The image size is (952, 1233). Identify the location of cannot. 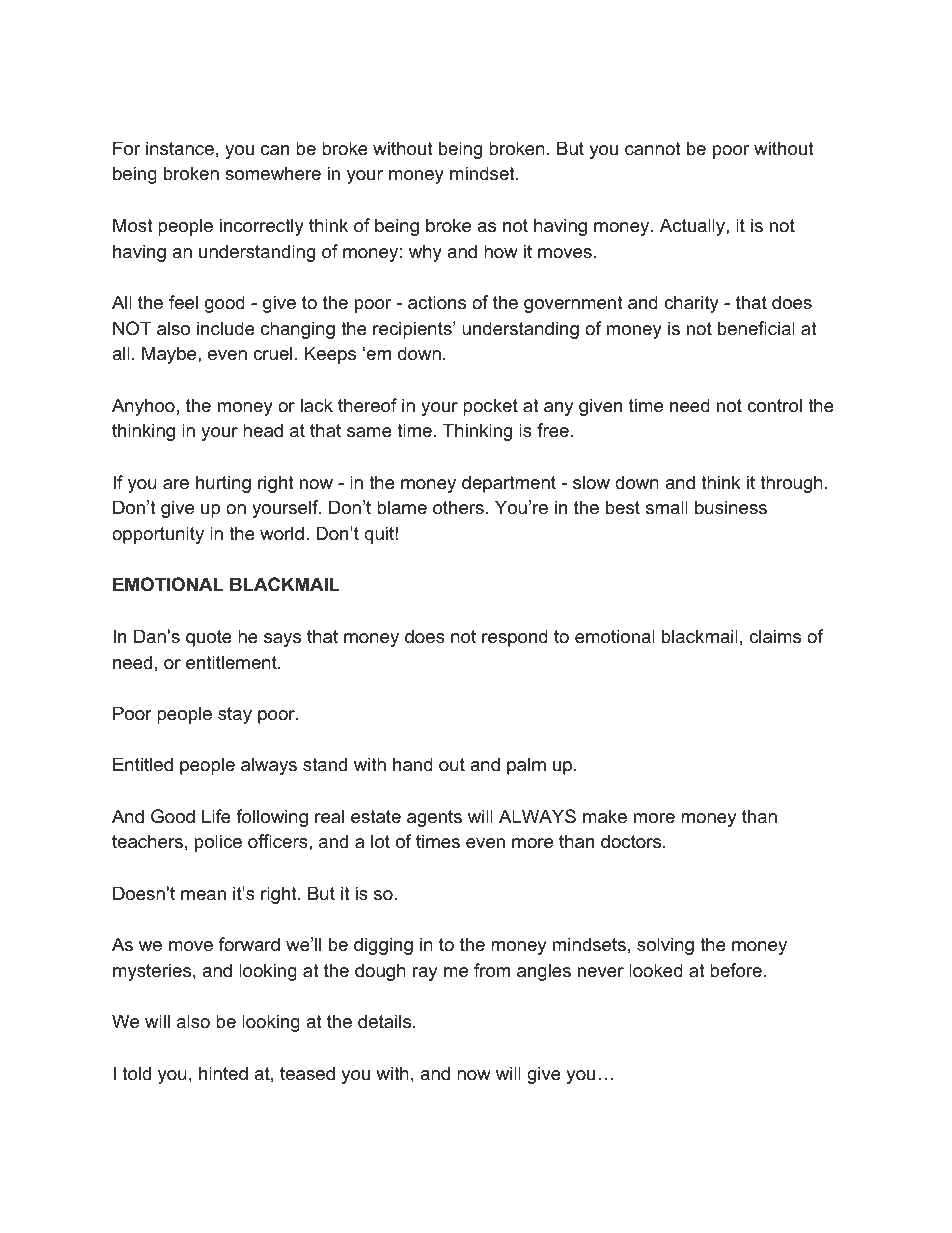
(653, 149).
